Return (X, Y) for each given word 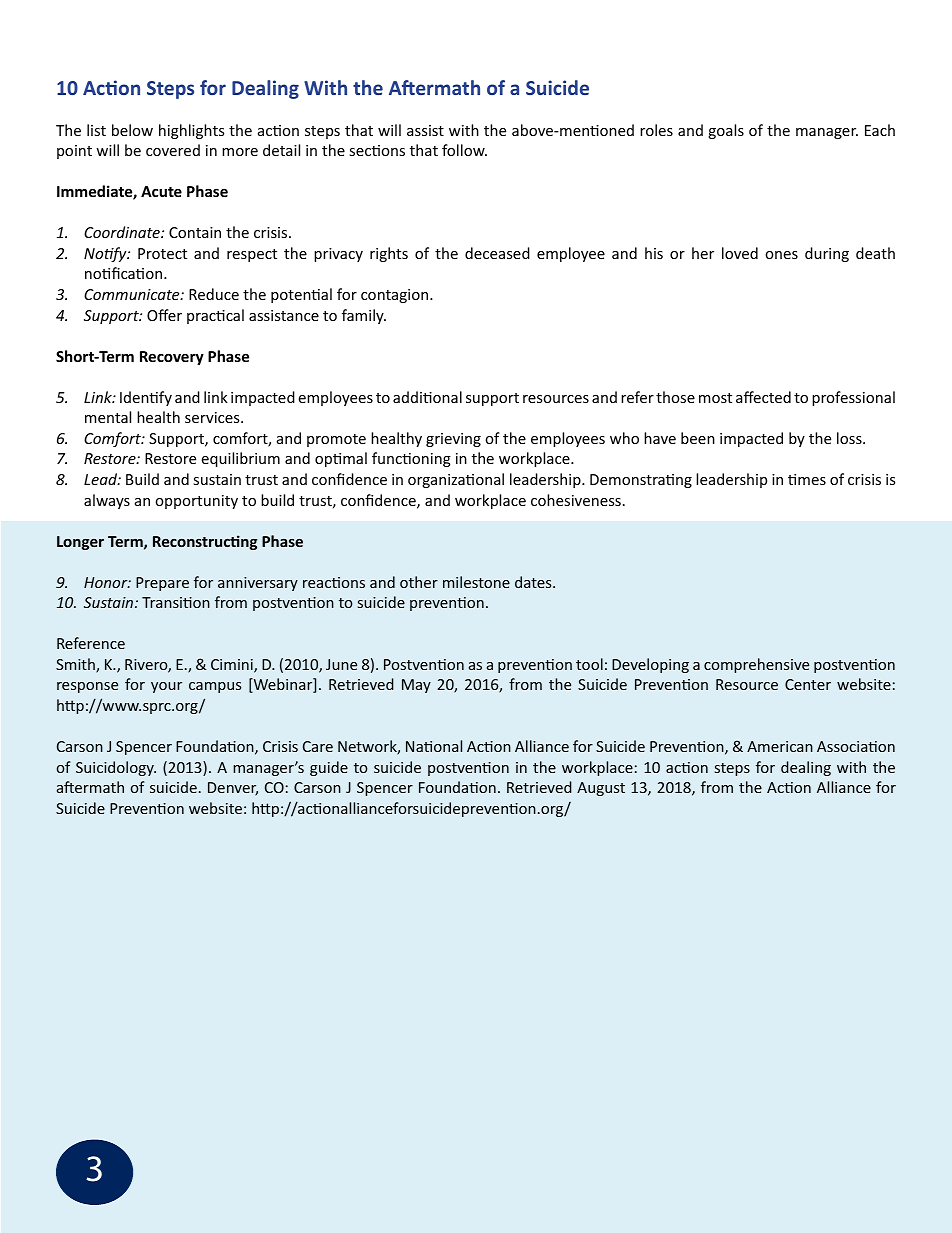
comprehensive (756, 665)
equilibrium (240, 459)
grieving (453, 440)
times (807, 479)
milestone (476, 582)
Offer (164, 315)
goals (726, 131)
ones (781, 255)
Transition (176, 602)
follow (464, 150)
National (434, 746)
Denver (233, 789)
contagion (396, 296)
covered (173, 150)
